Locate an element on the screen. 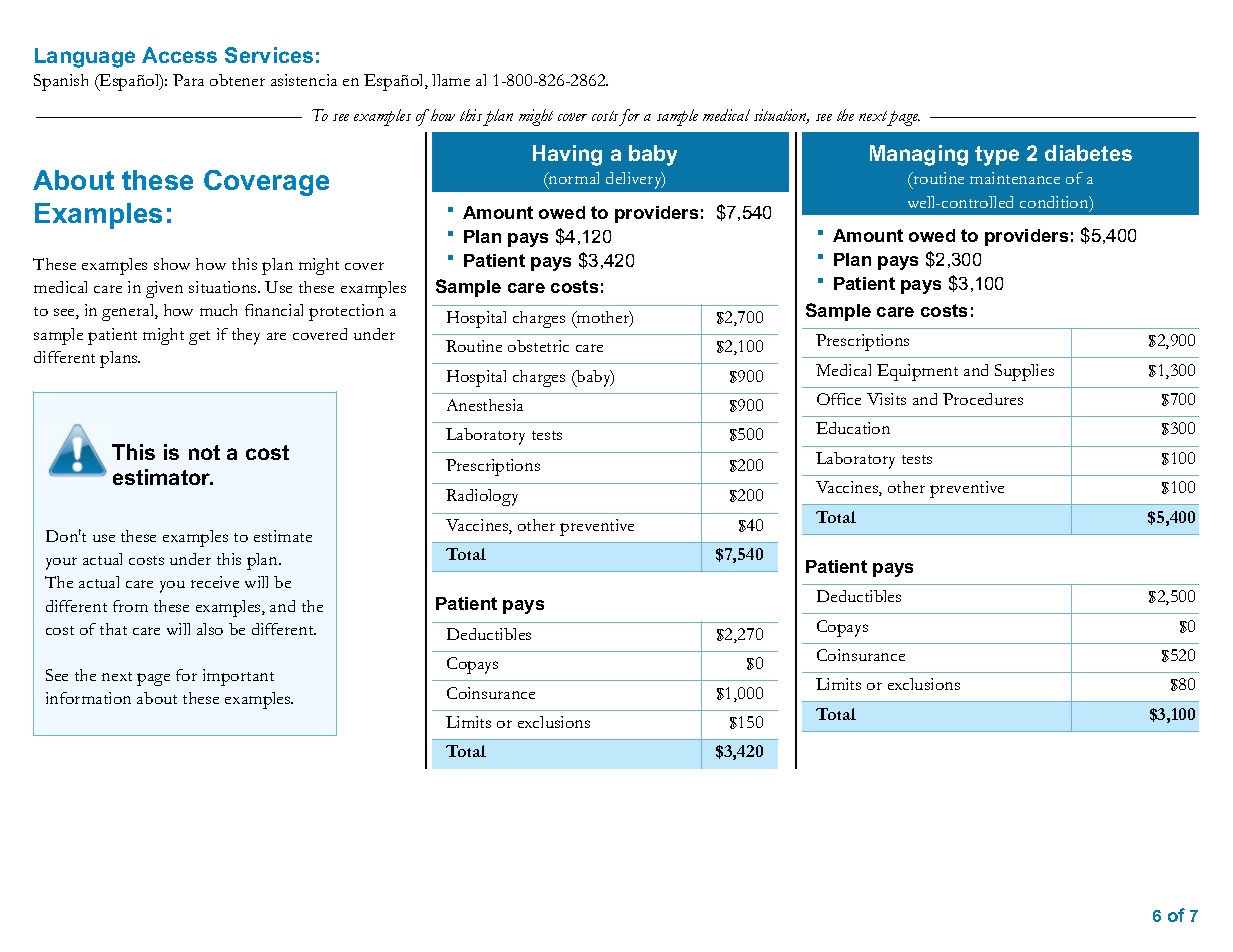 This screenshot has width=1233, height=952. Para is located at coordinates (188, 80).
